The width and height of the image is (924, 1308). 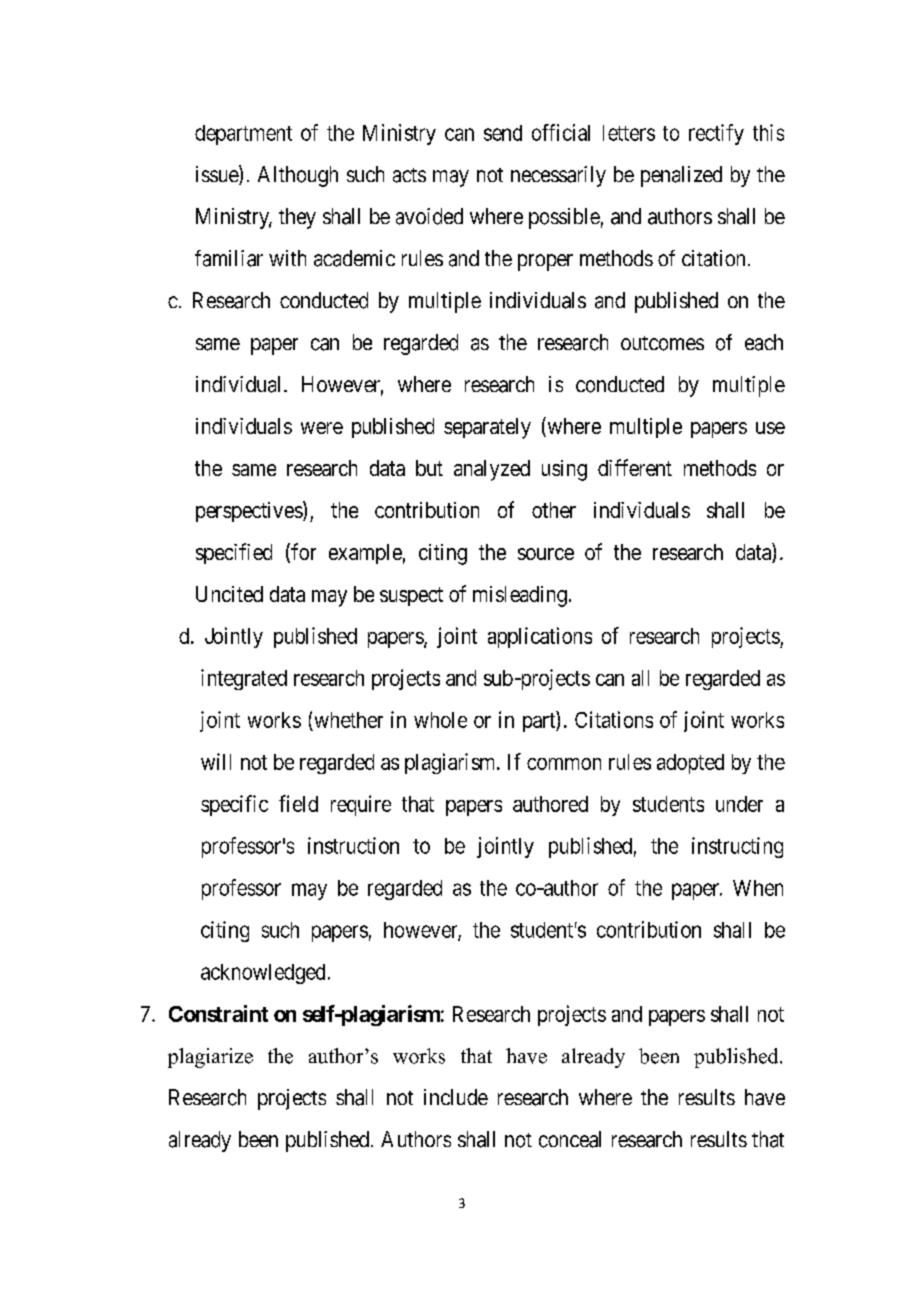 What do you see at coordinates (681, 176) in the image?
I see `penalized` at bounding box center [681, 176].
